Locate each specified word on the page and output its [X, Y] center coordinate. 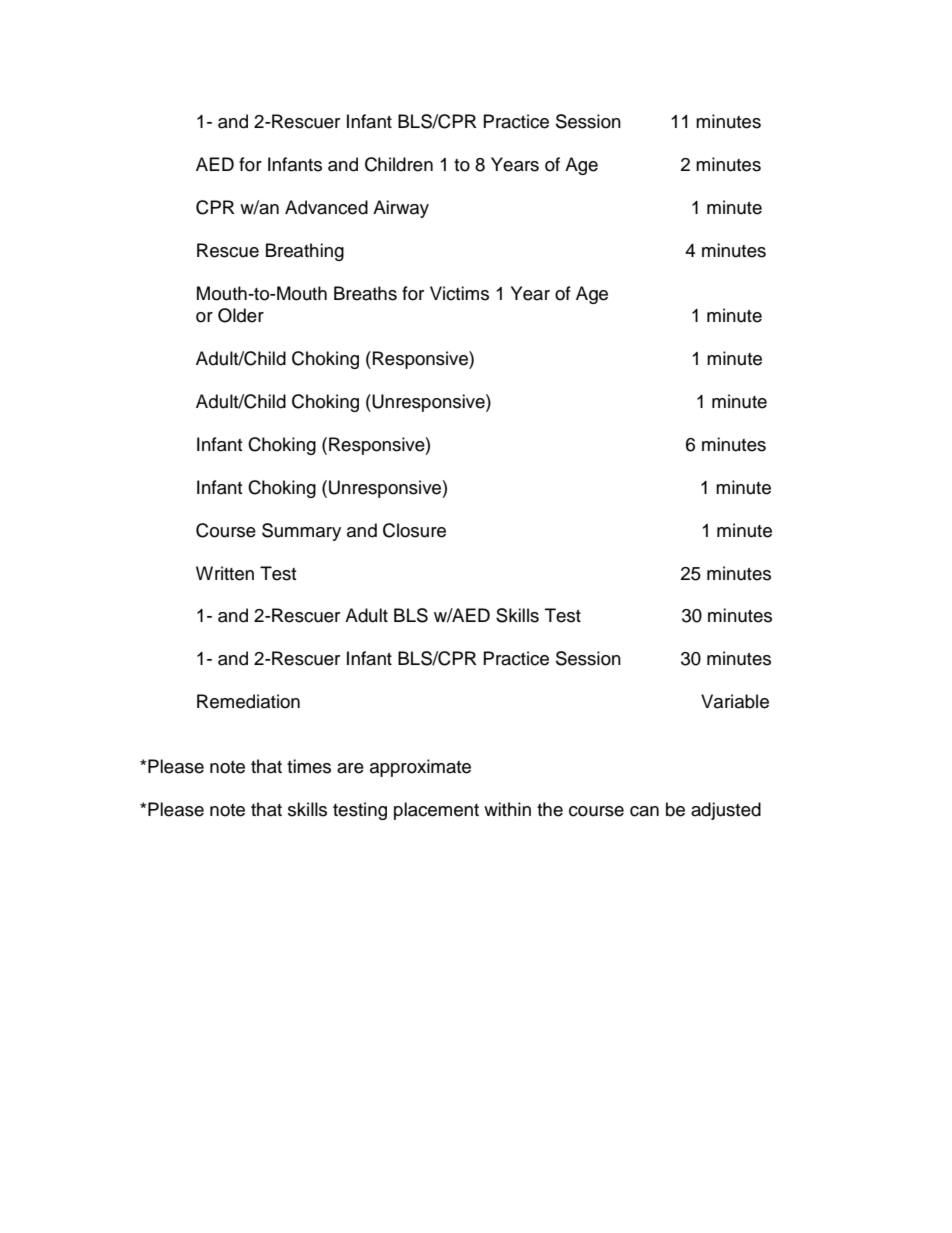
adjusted [726, 811]
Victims [459, 293]
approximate [420, 768]
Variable [735, 701]
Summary [301, 532]
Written [225, 573]
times [309, 766]
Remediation [248, 701]
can [644, 811]
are [350, 768]
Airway [401, 209]
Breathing [305, 252]
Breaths [365, 293]
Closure [414, 530]
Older [241, 315]
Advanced [326, 207]
